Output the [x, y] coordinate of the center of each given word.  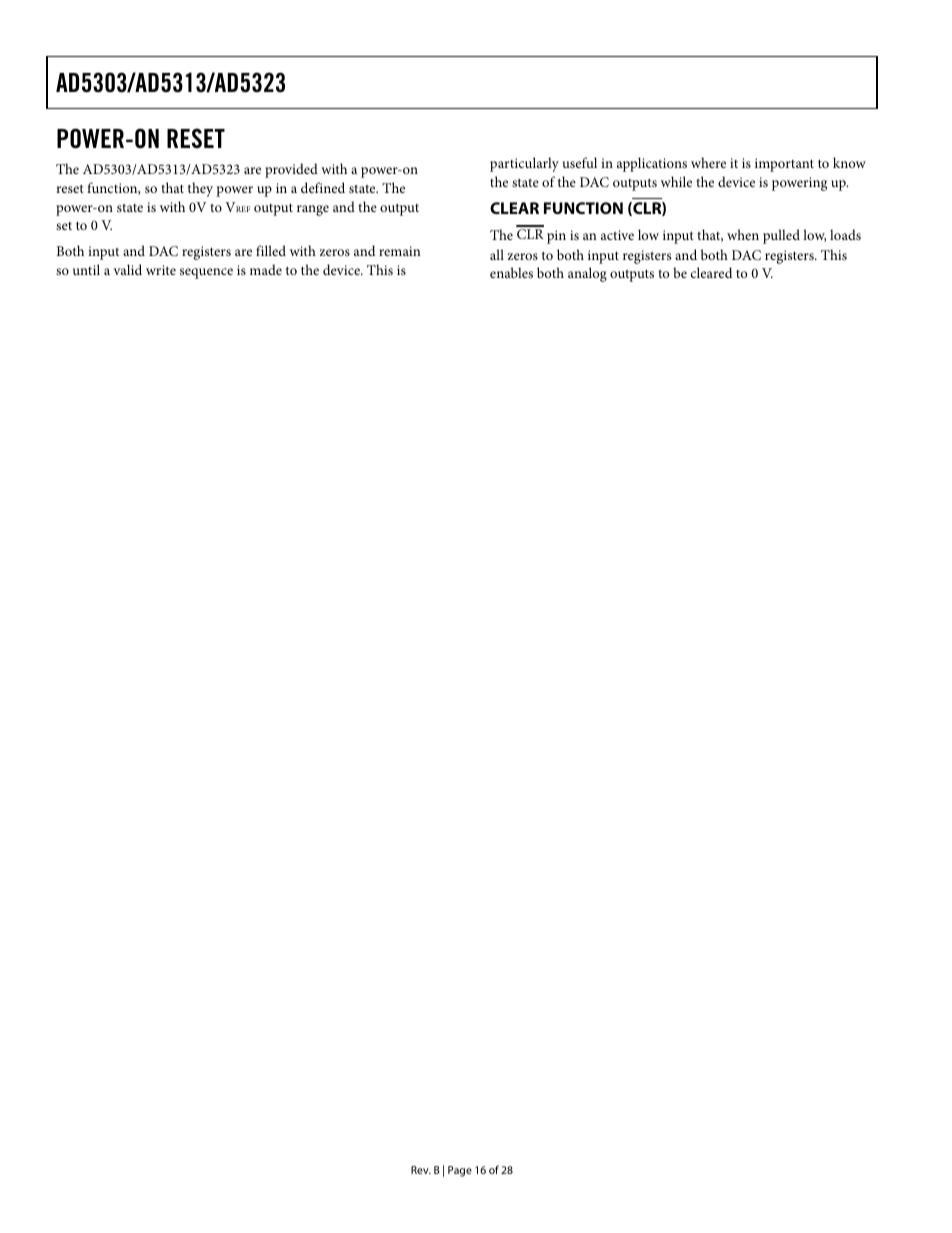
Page [460, 1171]
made [266, 269]
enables [511, 272]
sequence [206, 273]
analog [587, 274]
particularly [524, 164]
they [200, 189]
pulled [781, 236]
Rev [421, 1170]
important [784, 165]
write [161, 270]
